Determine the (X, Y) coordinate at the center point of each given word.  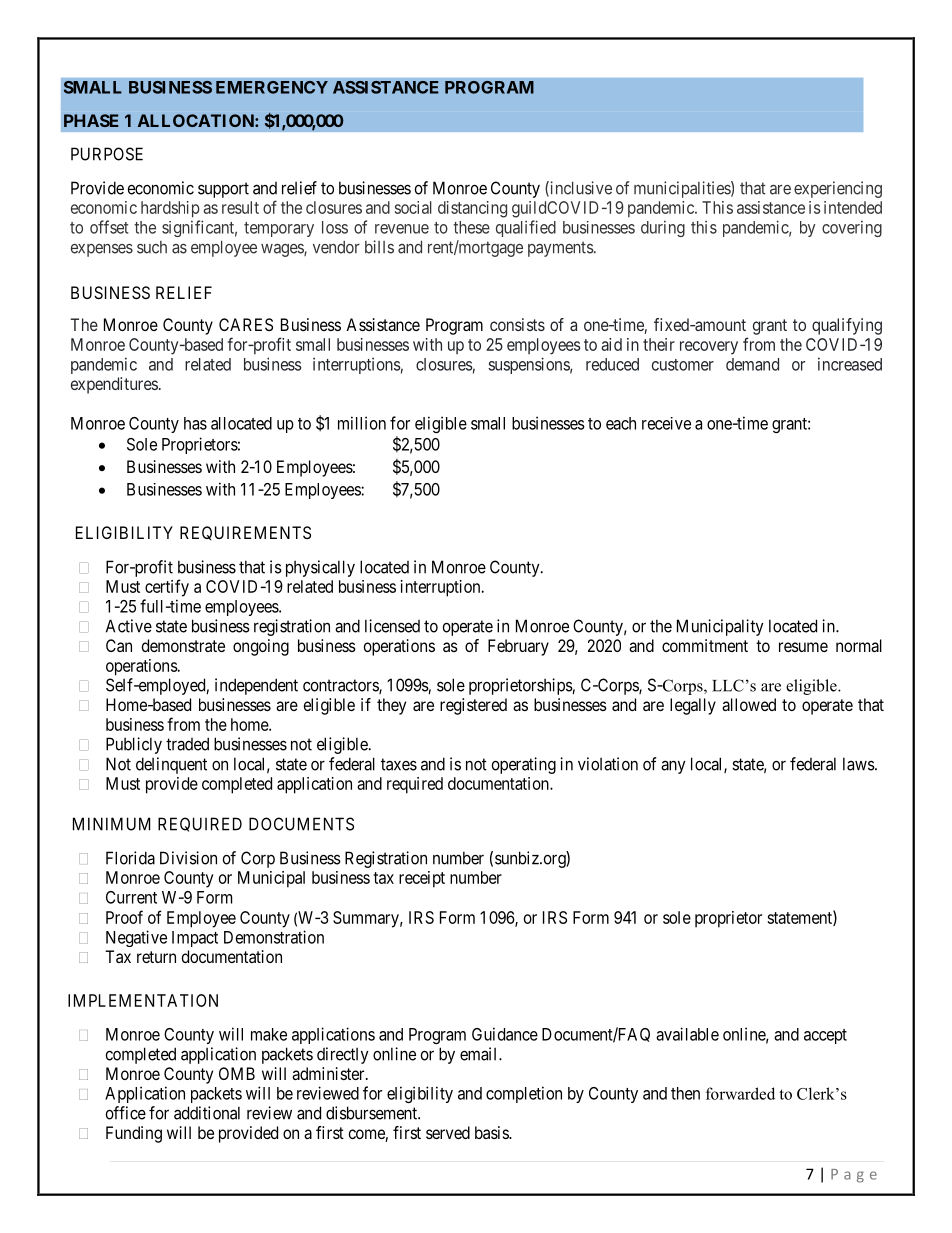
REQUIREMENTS (245, 533)
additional (207, 1113)
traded (187, 744)
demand (752, 364)
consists (517, 324)
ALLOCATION (197, 120)
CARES (246, 324)
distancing (472, 209)
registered (473, 706)
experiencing (838, 189)
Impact (195, 939)
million (362, 423)
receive (666, 423)
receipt (422, 879)
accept (825, 1036)
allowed (749, 704)
